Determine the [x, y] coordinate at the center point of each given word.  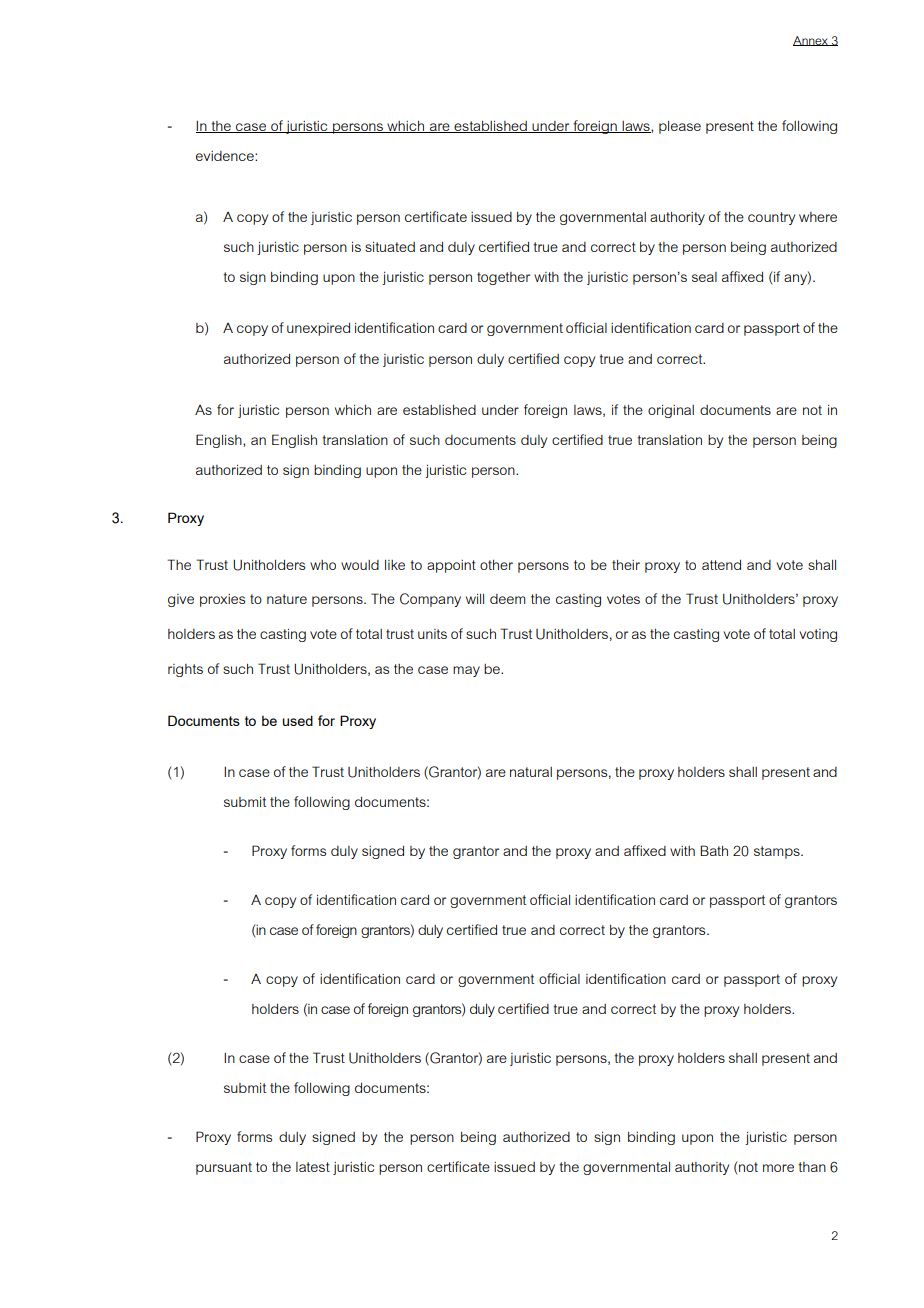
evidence [226, 156]
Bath [714, 850]
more [778, 1168]
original [671, 411]
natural [531, 772]
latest [313, 1167]
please [680, 127]
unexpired [318, 329]
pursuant [224, 1168]
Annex [811, 41]
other [496, 565]
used [297, 720]
